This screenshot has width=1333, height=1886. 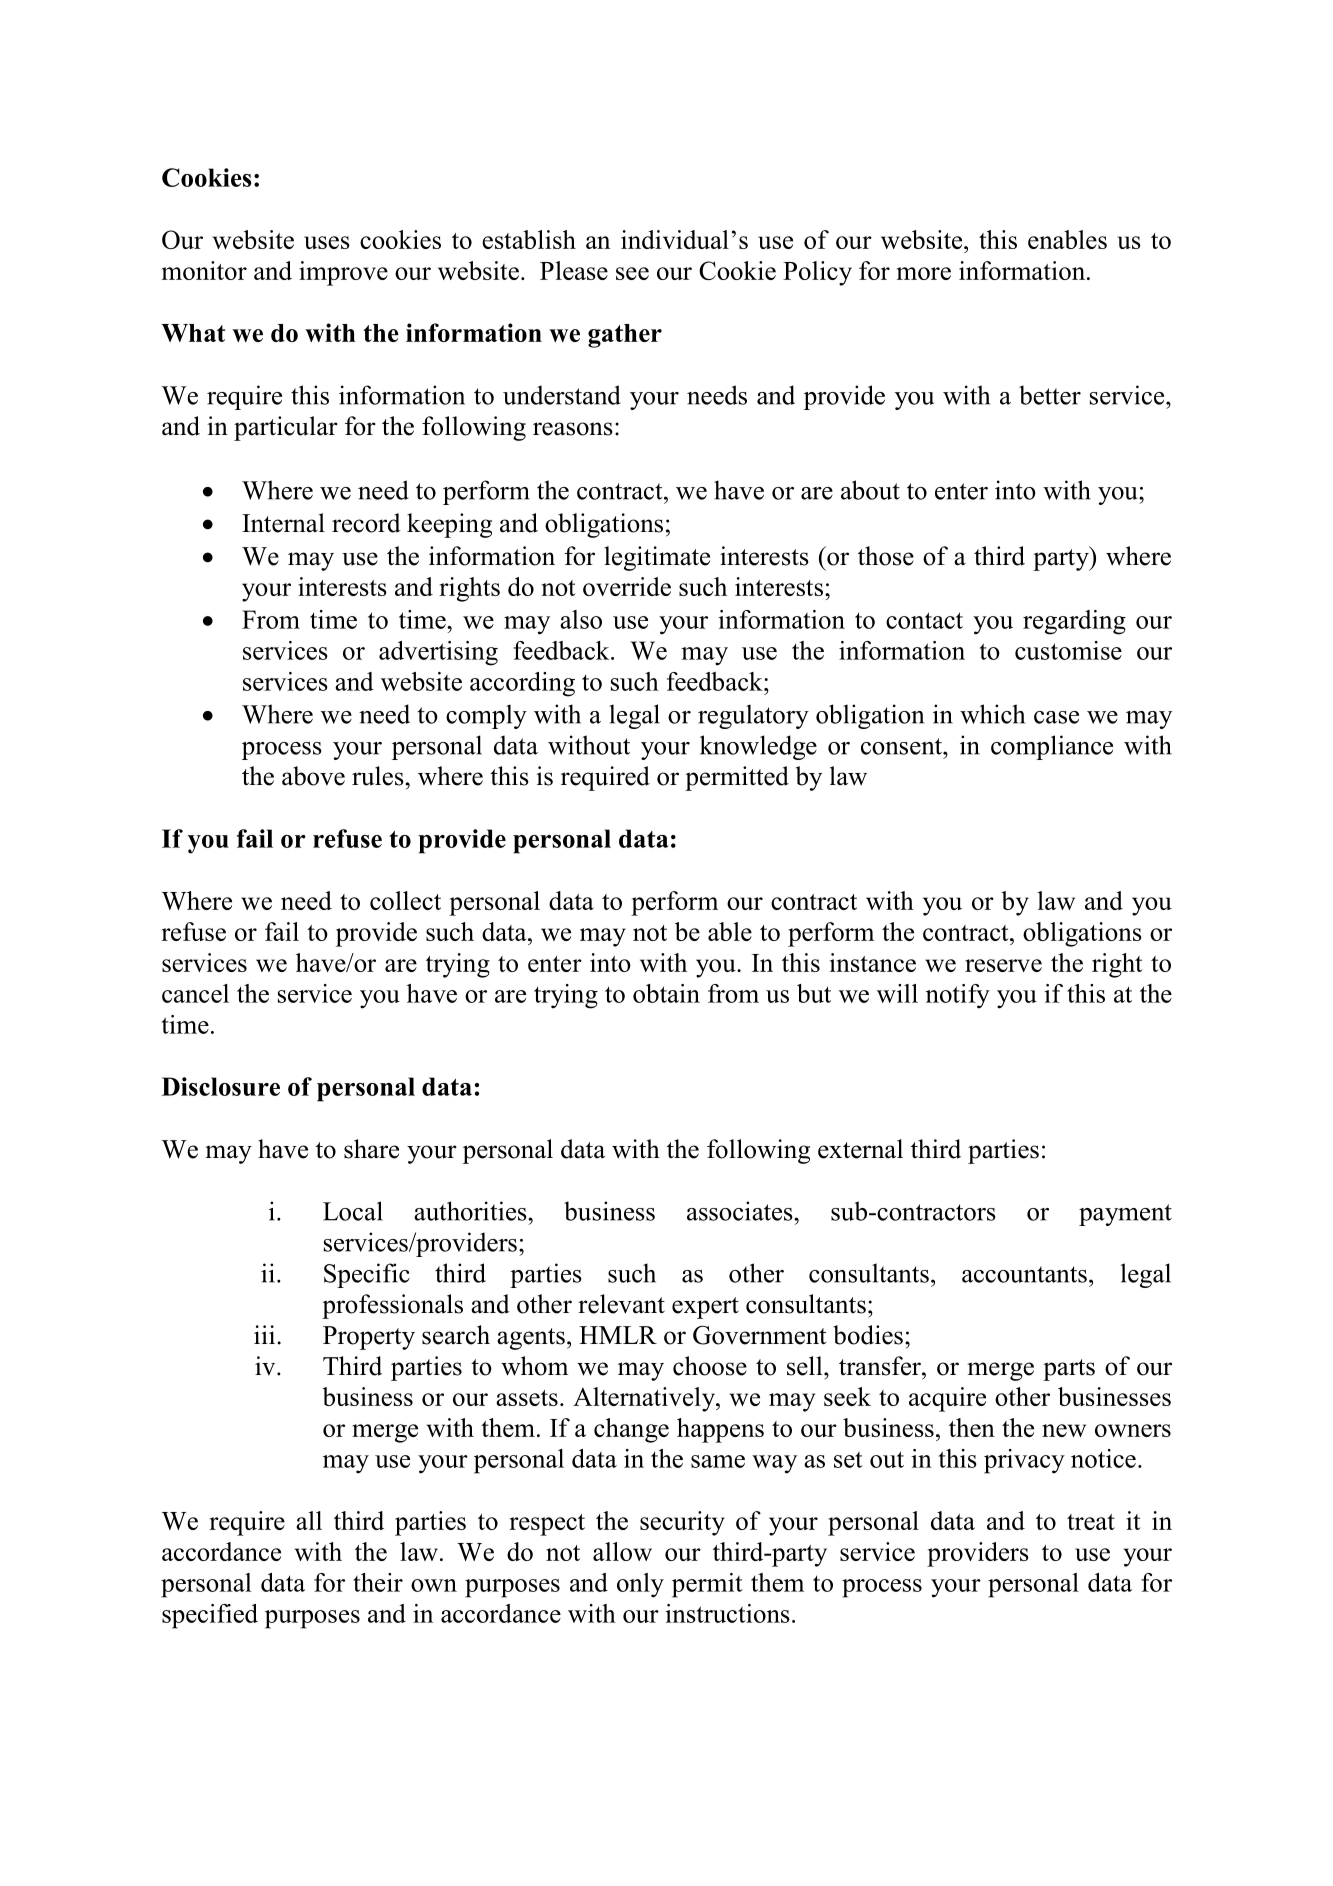 What do you see at coordinates (283, 523) in the screenshot?
I see `Internal` at bounding box center [283, 523].
